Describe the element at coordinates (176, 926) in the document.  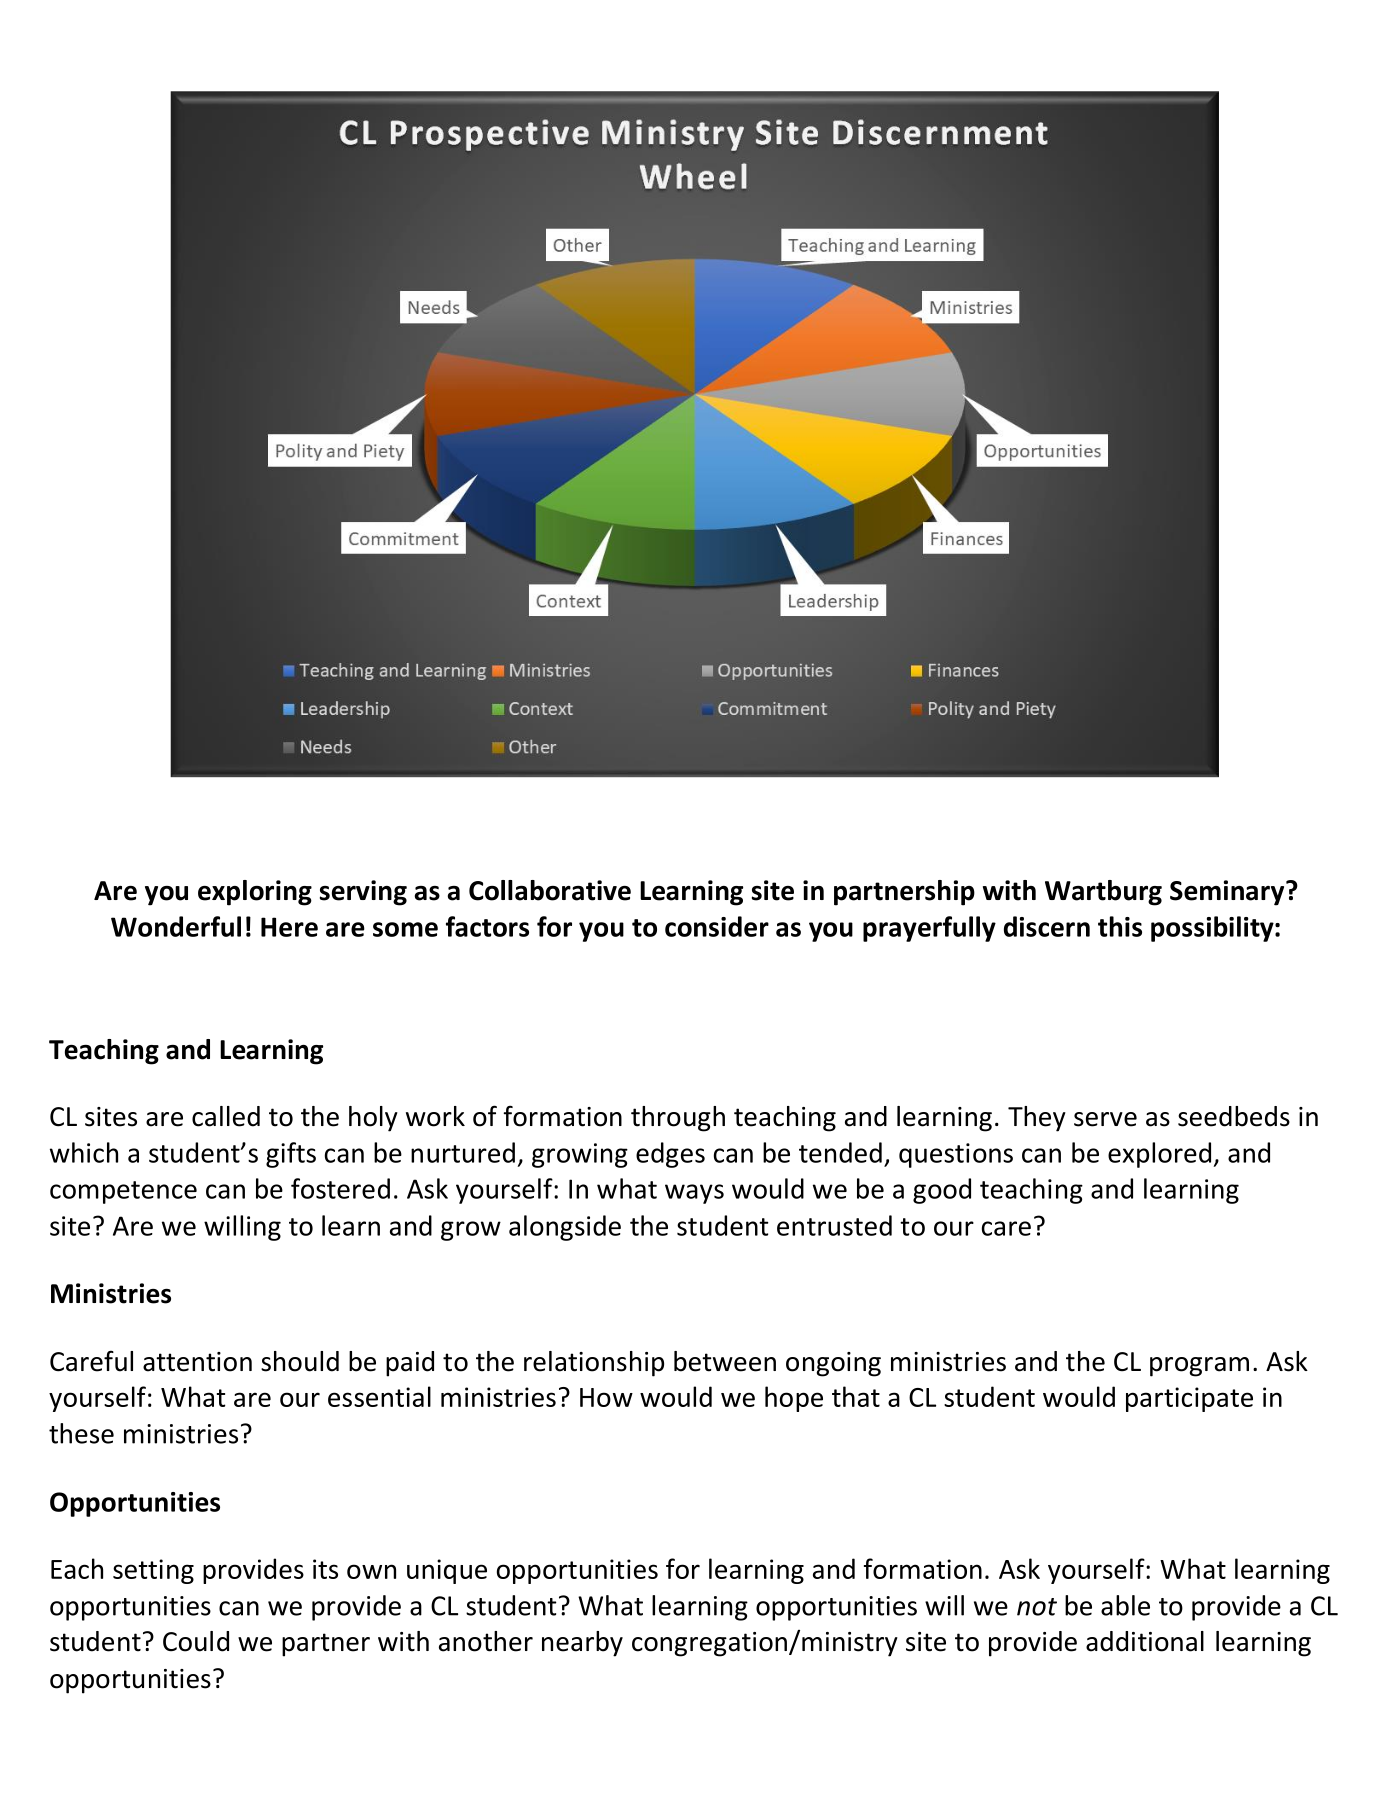
I see `Wonderful` at that location.
